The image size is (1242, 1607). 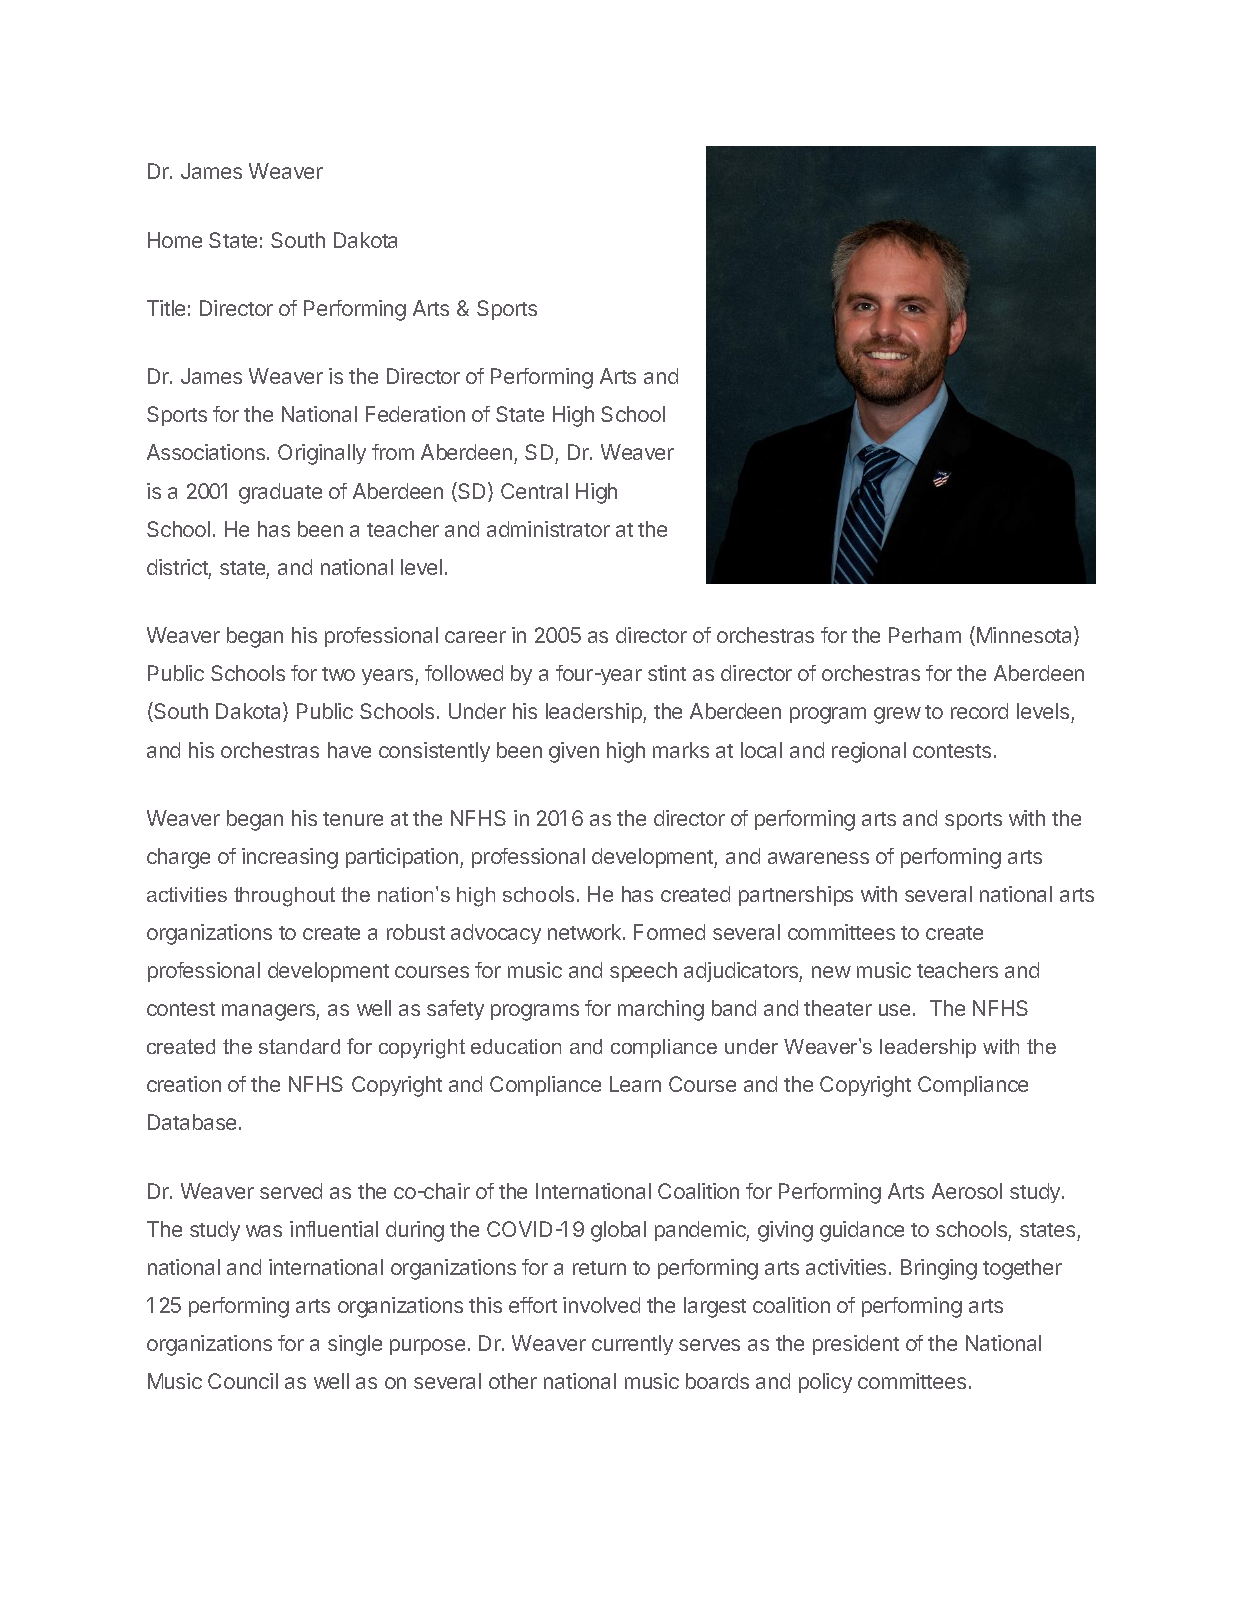 What do you see at coordinates (534, 491) in the page?
I see `Central` at bounding box center [534, 491].
